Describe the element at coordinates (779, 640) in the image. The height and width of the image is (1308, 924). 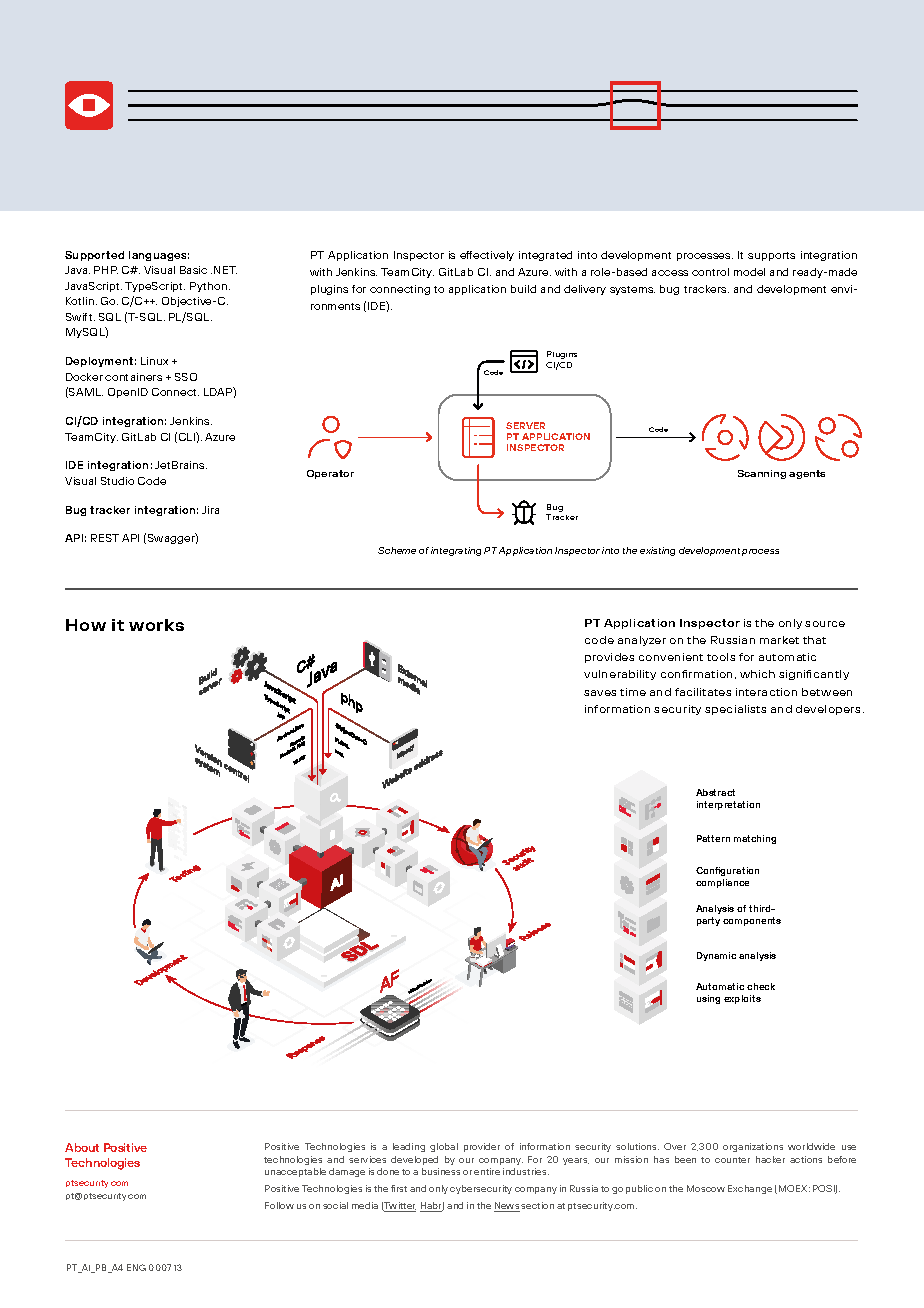
I see `market` at that location.
